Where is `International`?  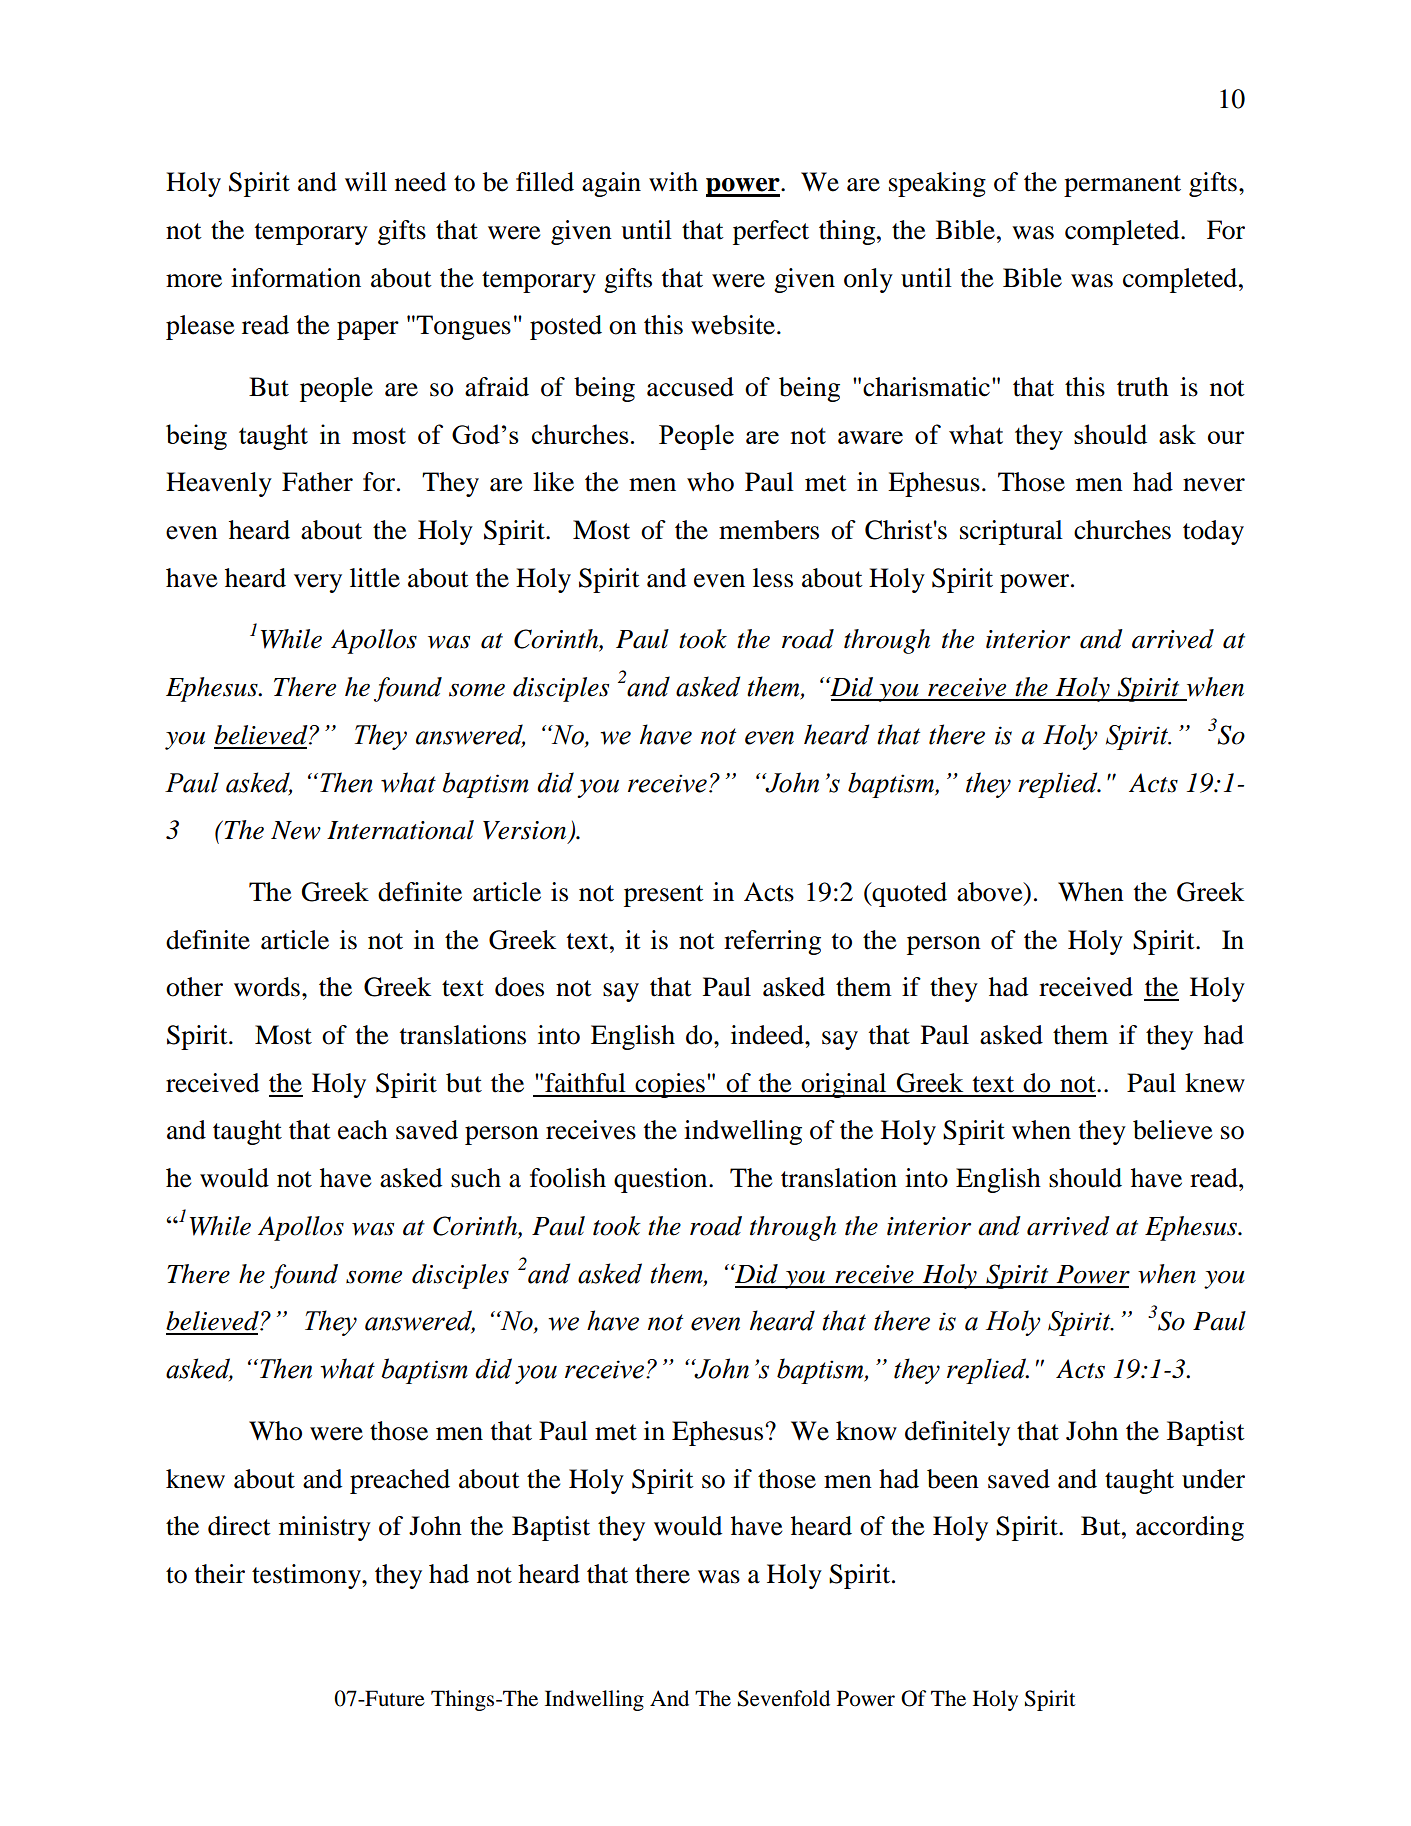
International is located at coordinates (400, 830).
